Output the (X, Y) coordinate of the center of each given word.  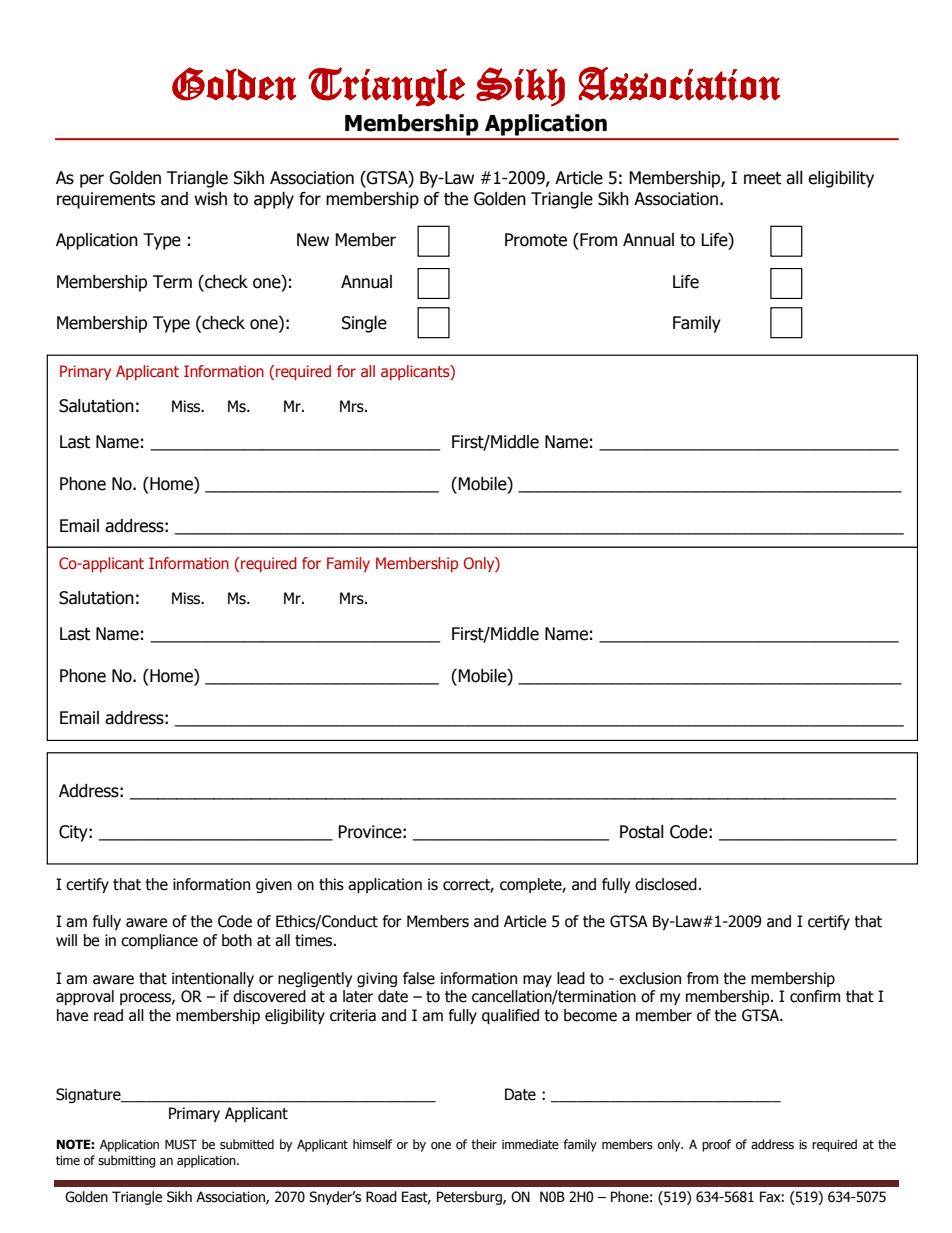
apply (274, 200)
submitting (127, 1161)
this (331, 884)
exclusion (650, 978)
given (274, 885)
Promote (536, 240)
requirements (106, 200)
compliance (159, 941)
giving (377, 979)
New (313, 240)
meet (762, 178)
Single (364, 324)
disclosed (666, 884)
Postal (642, 832)
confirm (815, 996)
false (419, 978)
